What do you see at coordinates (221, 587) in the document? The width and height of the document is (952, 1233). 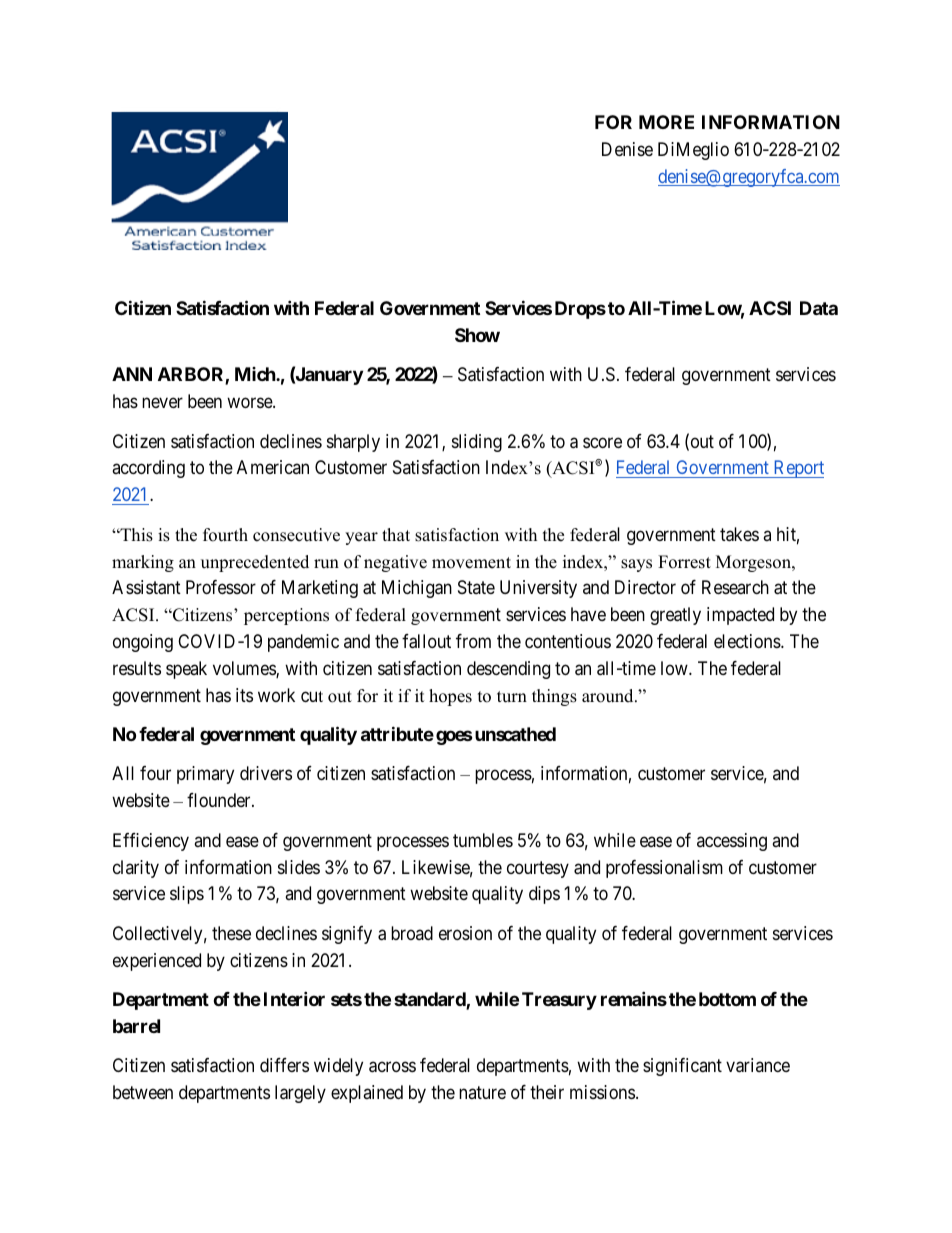 I see `Professor` at bounding box center [221, 587].
